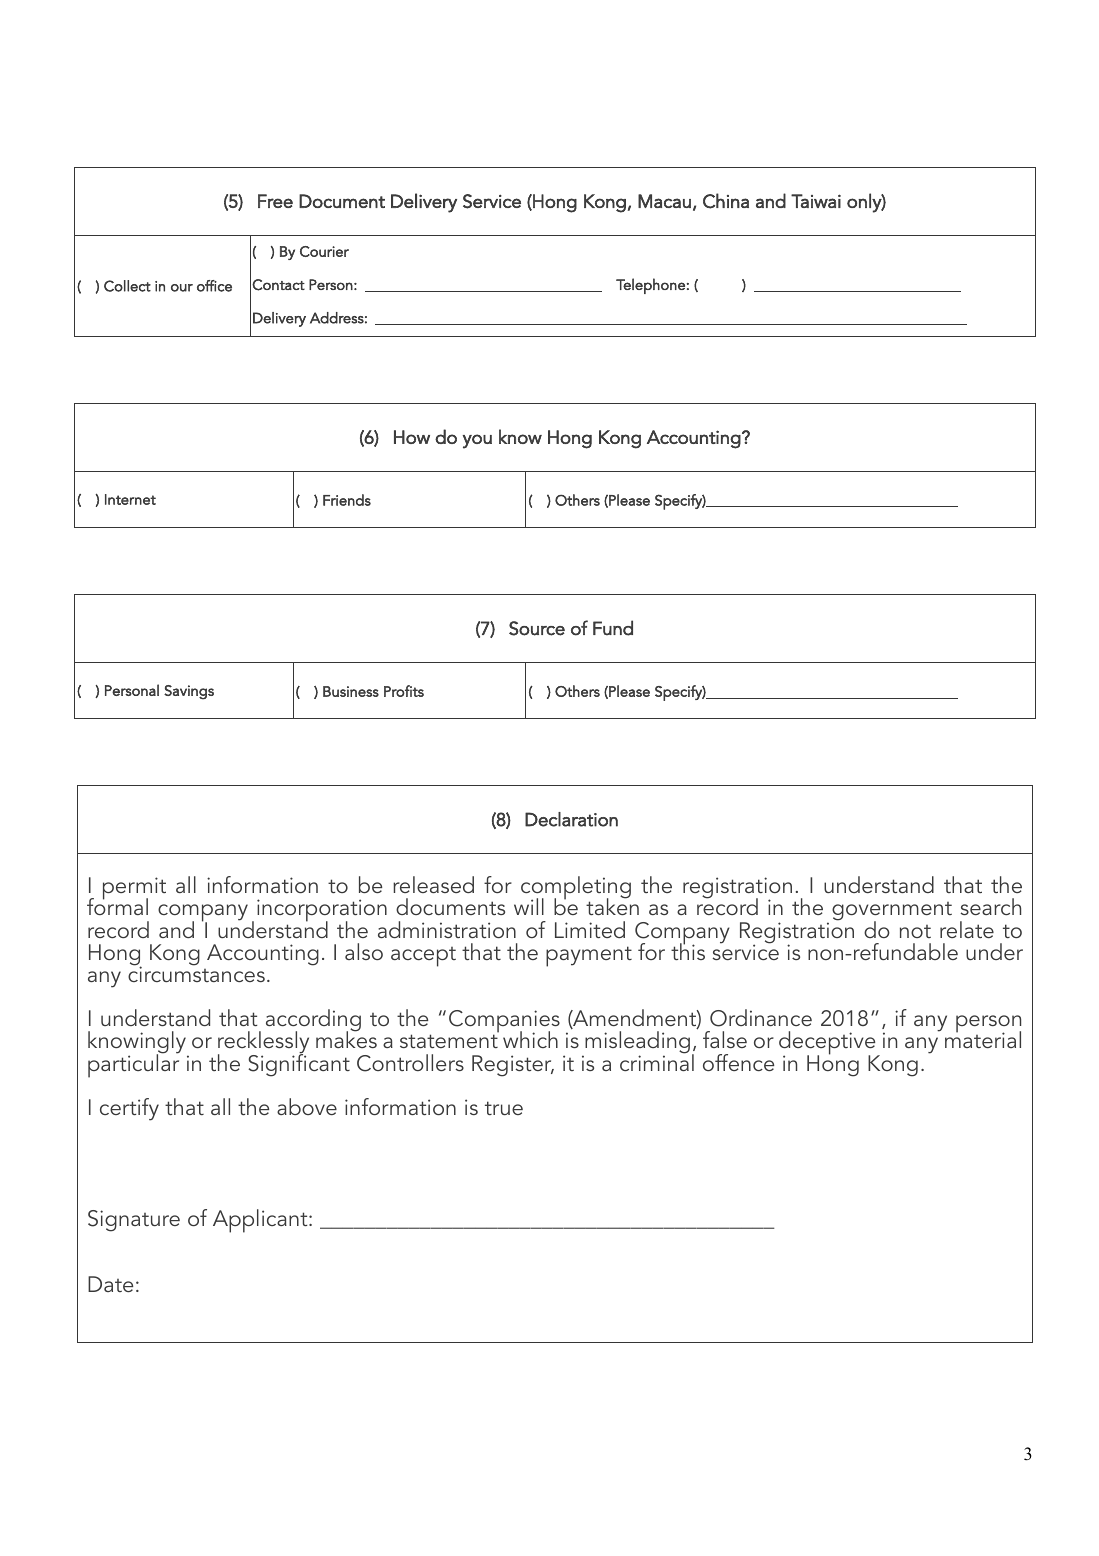  What do you see at coordinates (189, 692) in the screenshot?
I see `Savings` at bounding box center [189, 692].
